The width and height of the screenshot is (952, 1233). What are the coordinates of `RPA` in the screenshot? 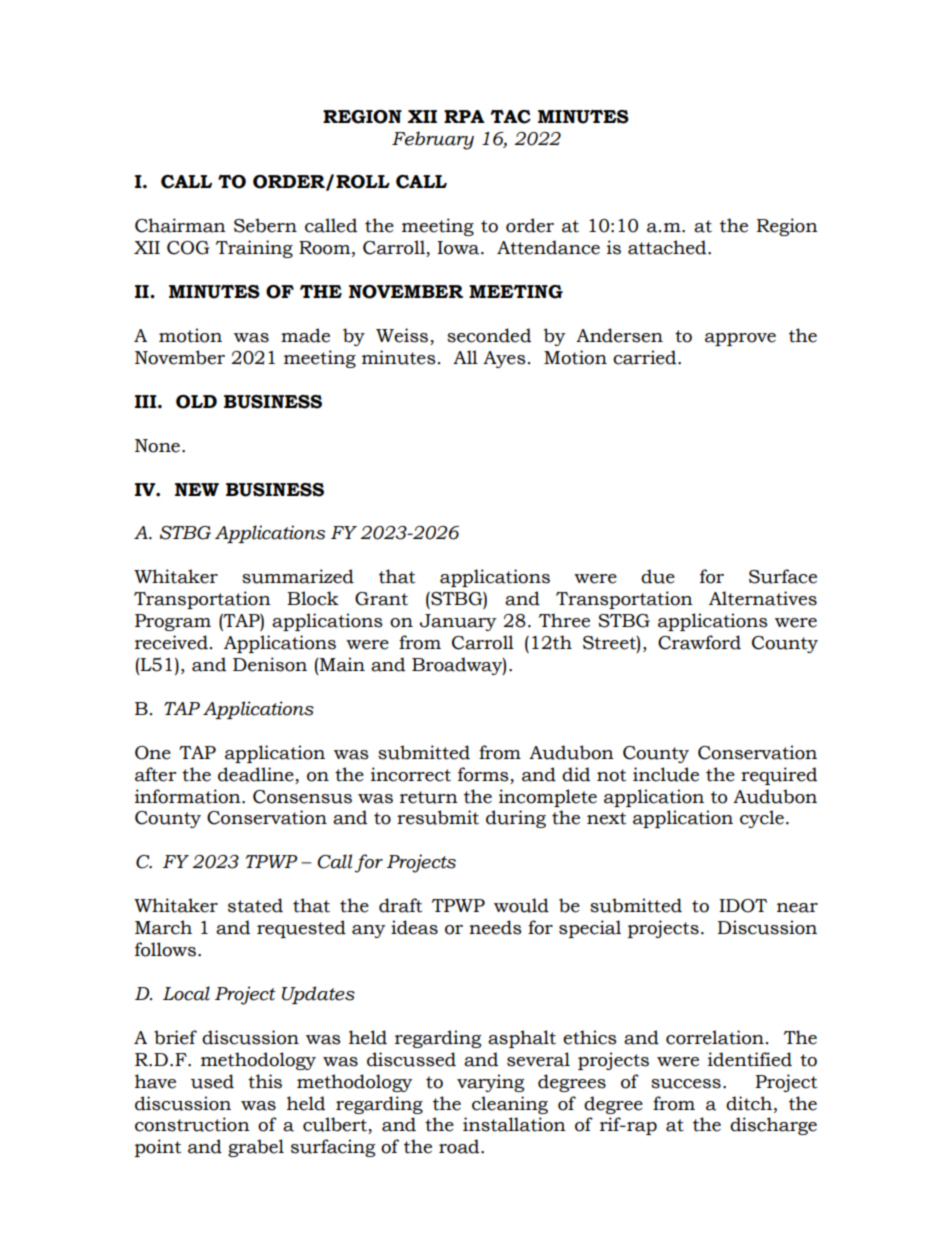 It's located at (464, 116).
